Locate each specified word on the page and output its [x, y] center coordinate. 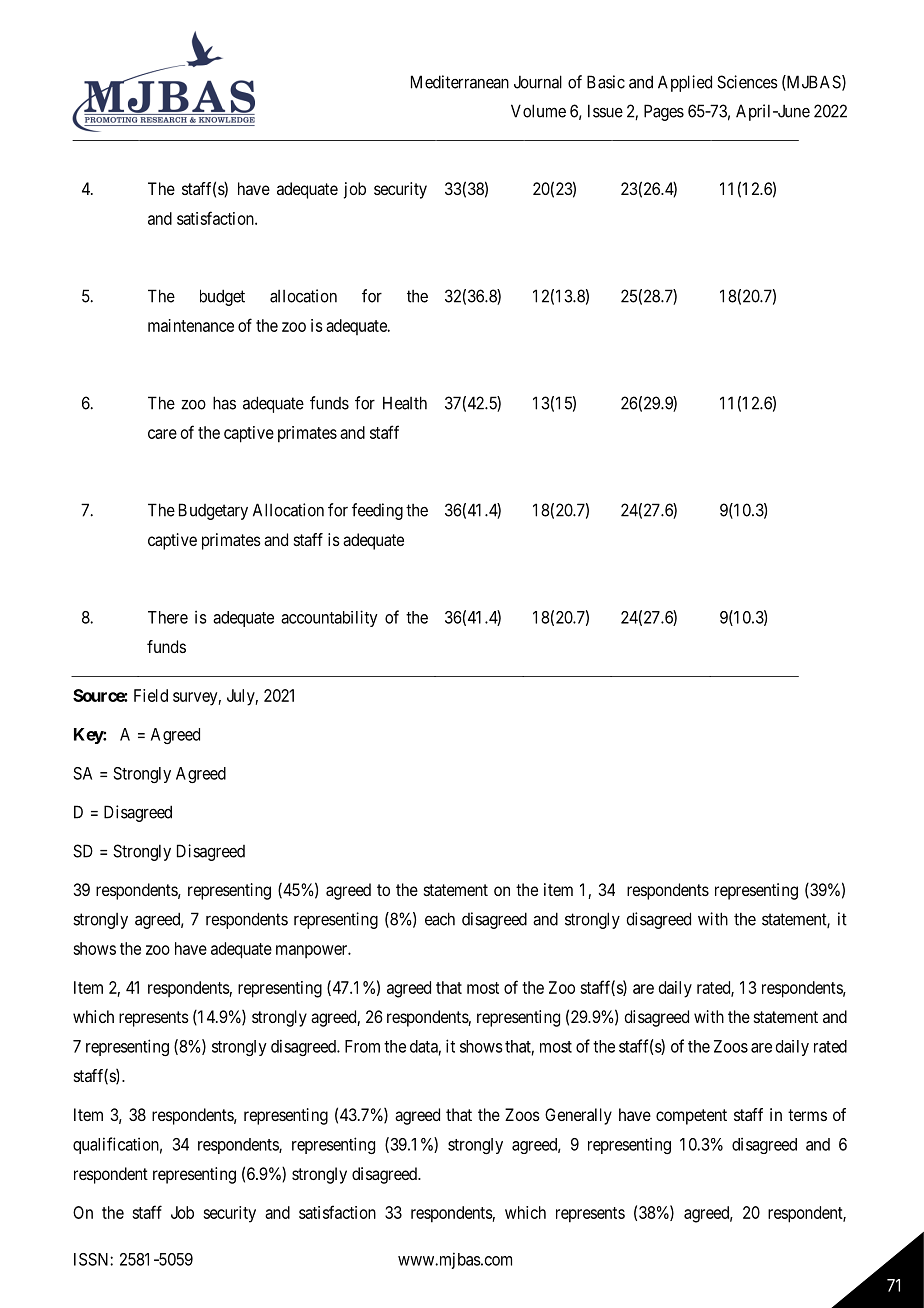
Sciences [747, 82]
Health [405, 403]
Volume [538, 111]
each [440, 919]
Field [151, 695]
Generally [578, 1116]
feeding [377, 511]
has [224, 403]
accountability [329, 618]
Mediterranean [460, 82]
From [362, 1046]
